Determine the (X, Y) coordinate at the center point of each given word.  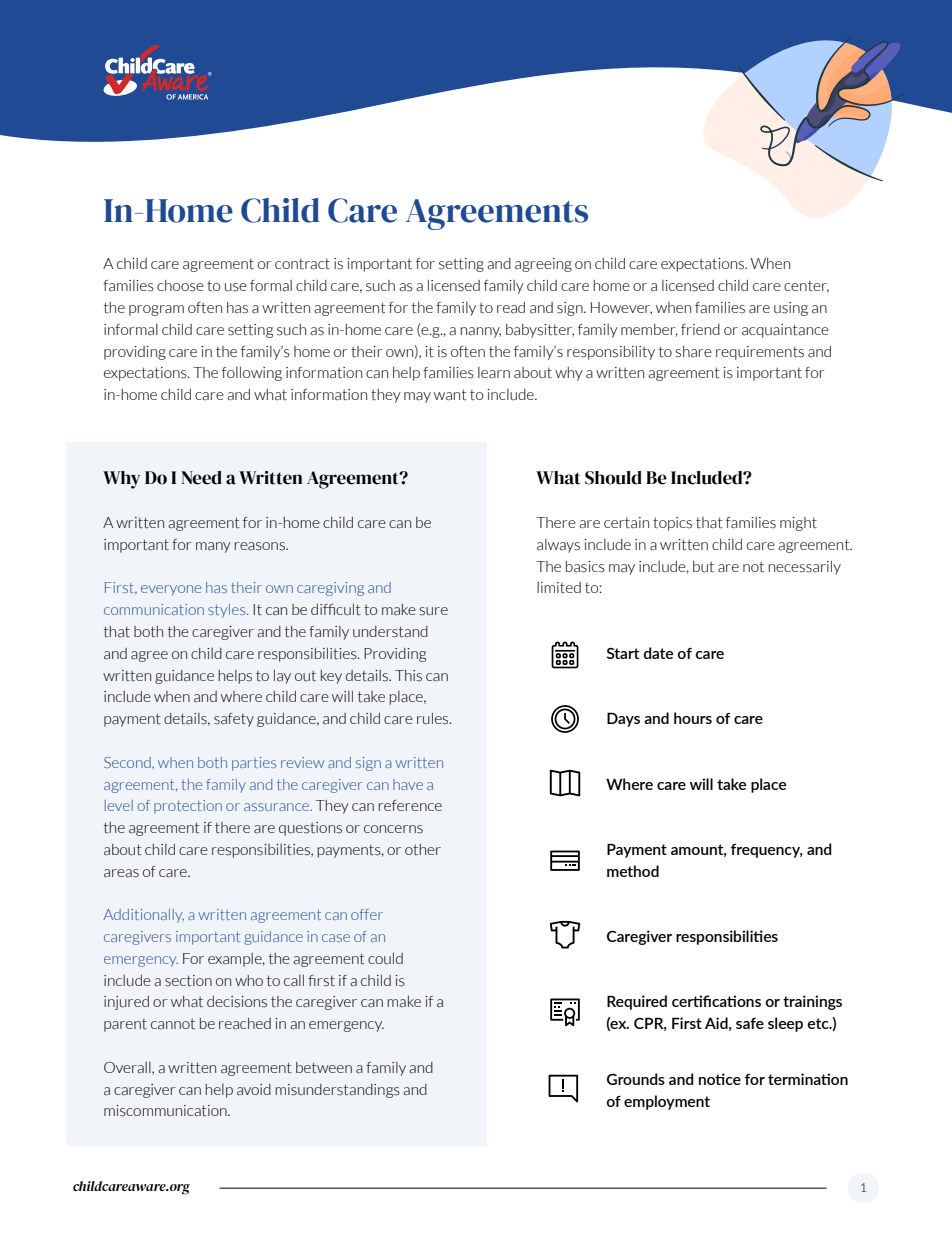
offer (367, 914)
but (703, 567)
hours (693, 718)
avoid (254, 1090)
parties (254, 764)
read (511, 308)
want (450, 395)
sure (433, 611)
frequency (767, 851)
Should (613, 478)
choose (180, 286)
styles (228, 611)
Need (201, 478)
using (791, 309)
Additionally (143, 916)
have (408, 784)
